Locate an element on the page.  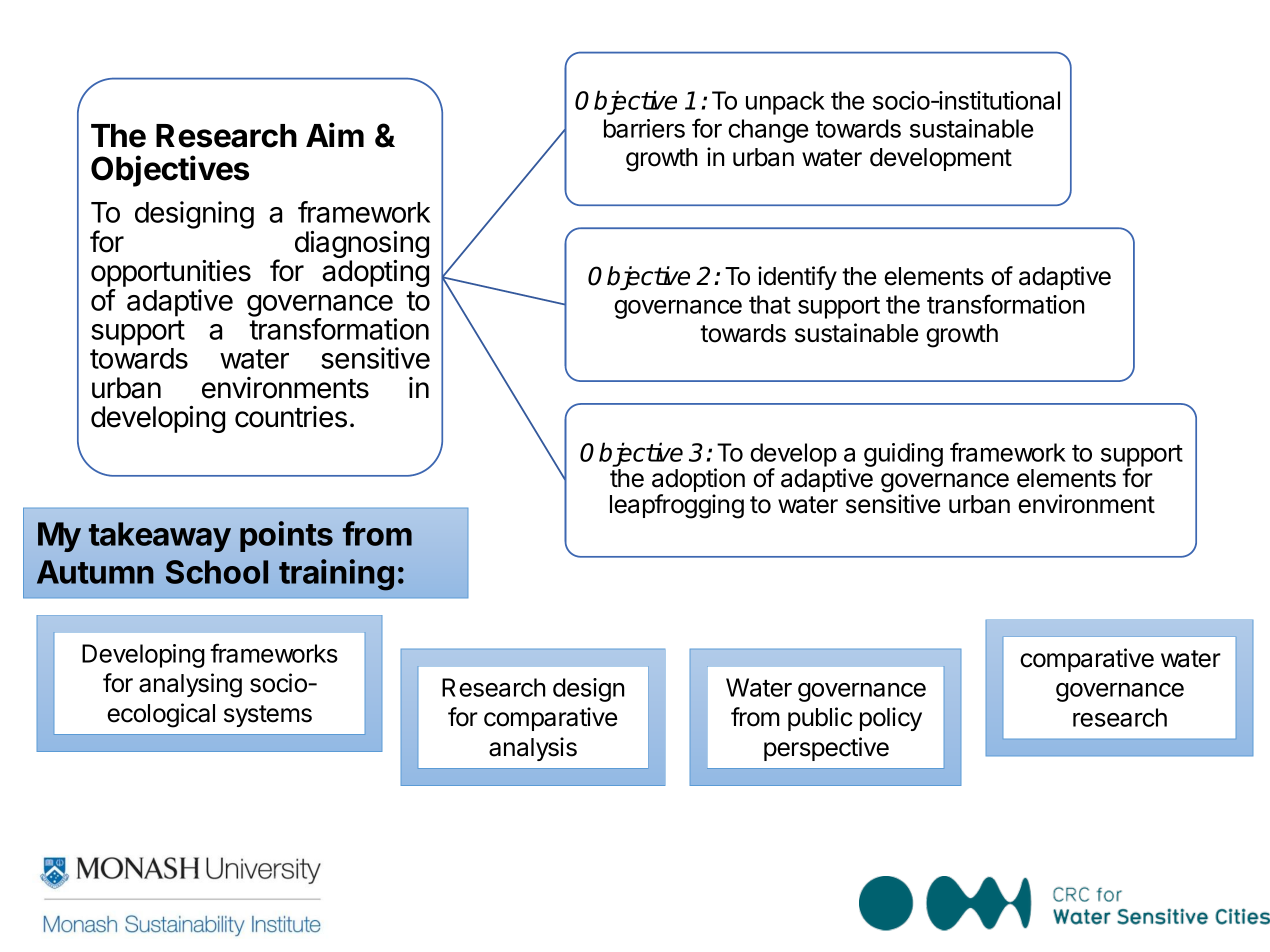
analysis is located at coordinates (533, 749).
